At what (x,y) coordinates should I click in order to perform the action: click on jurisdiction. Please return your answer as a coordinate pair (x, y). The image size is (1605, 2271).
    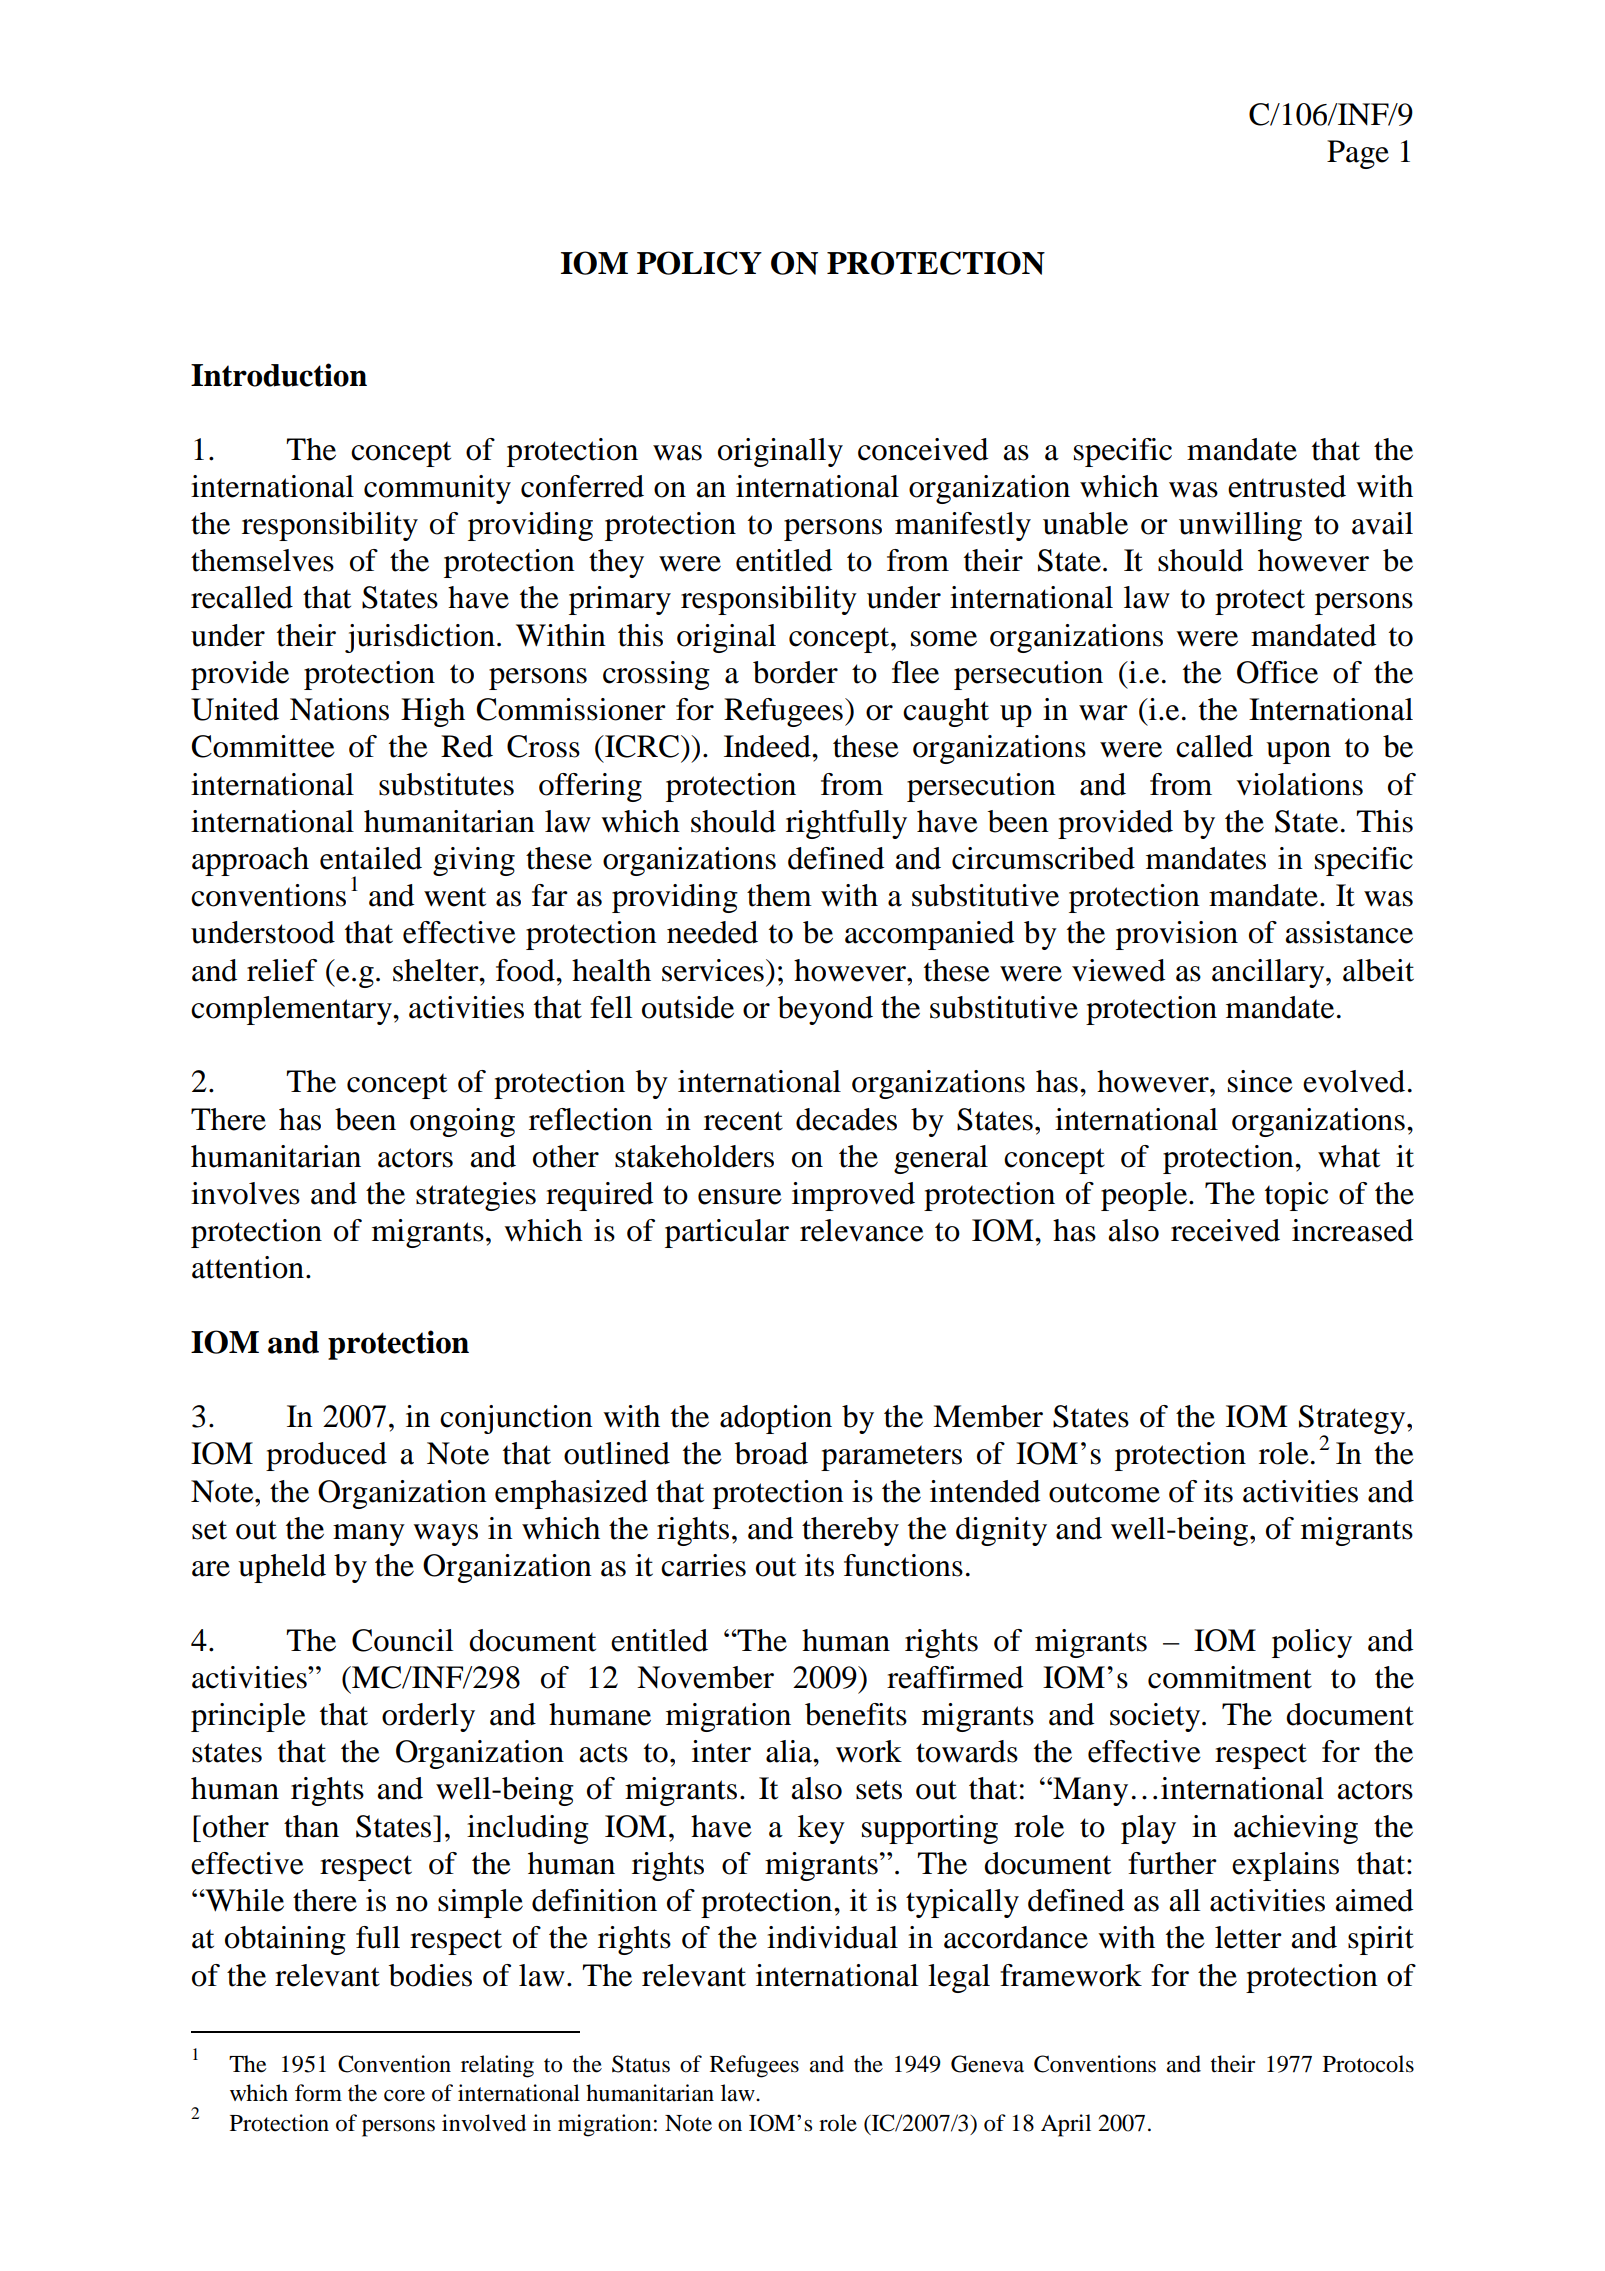
    Looking at the image, I should click on (420, 638).
